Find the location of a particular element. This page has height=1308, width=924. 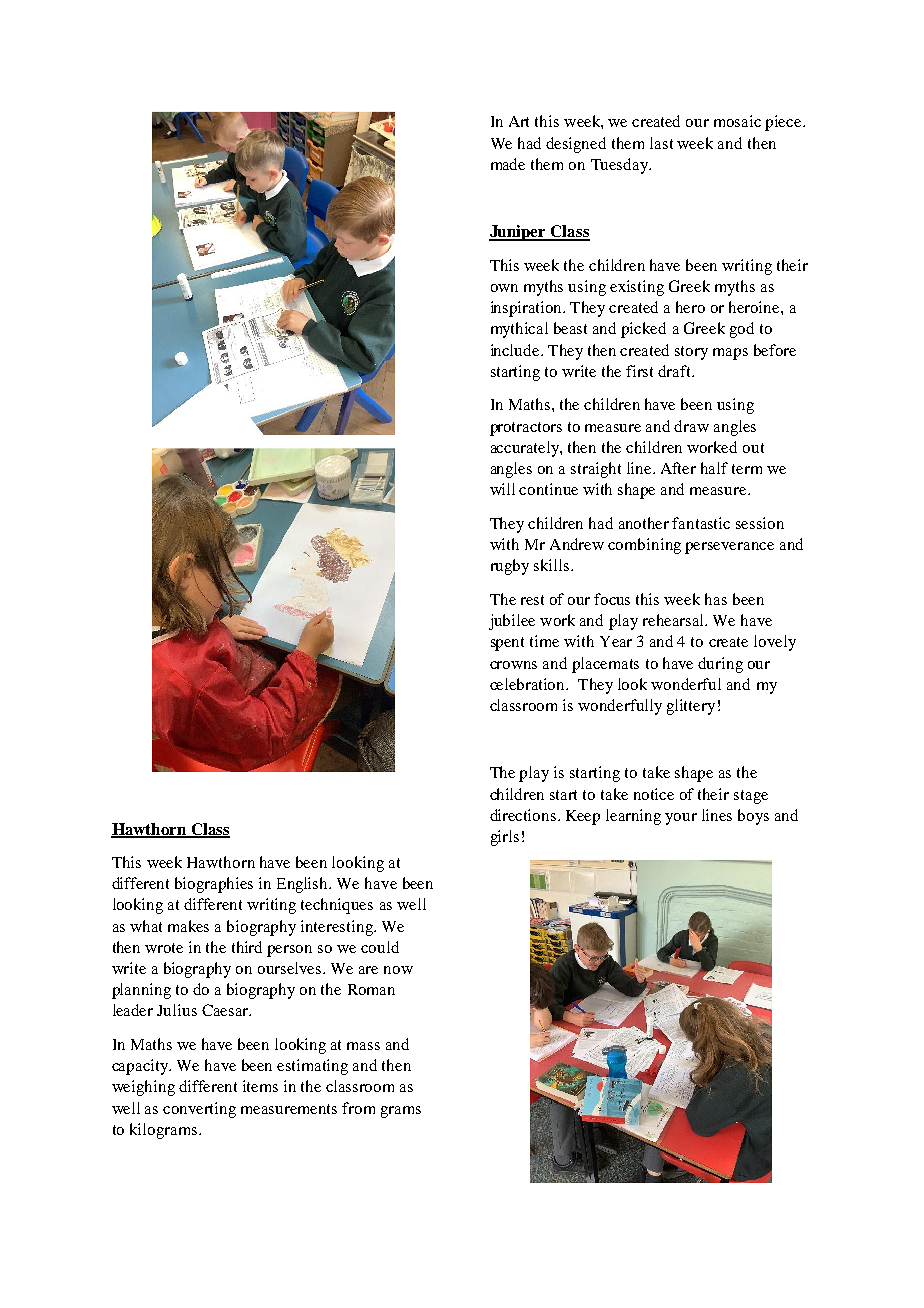

jubilee is located at coordinates (512, 622).
